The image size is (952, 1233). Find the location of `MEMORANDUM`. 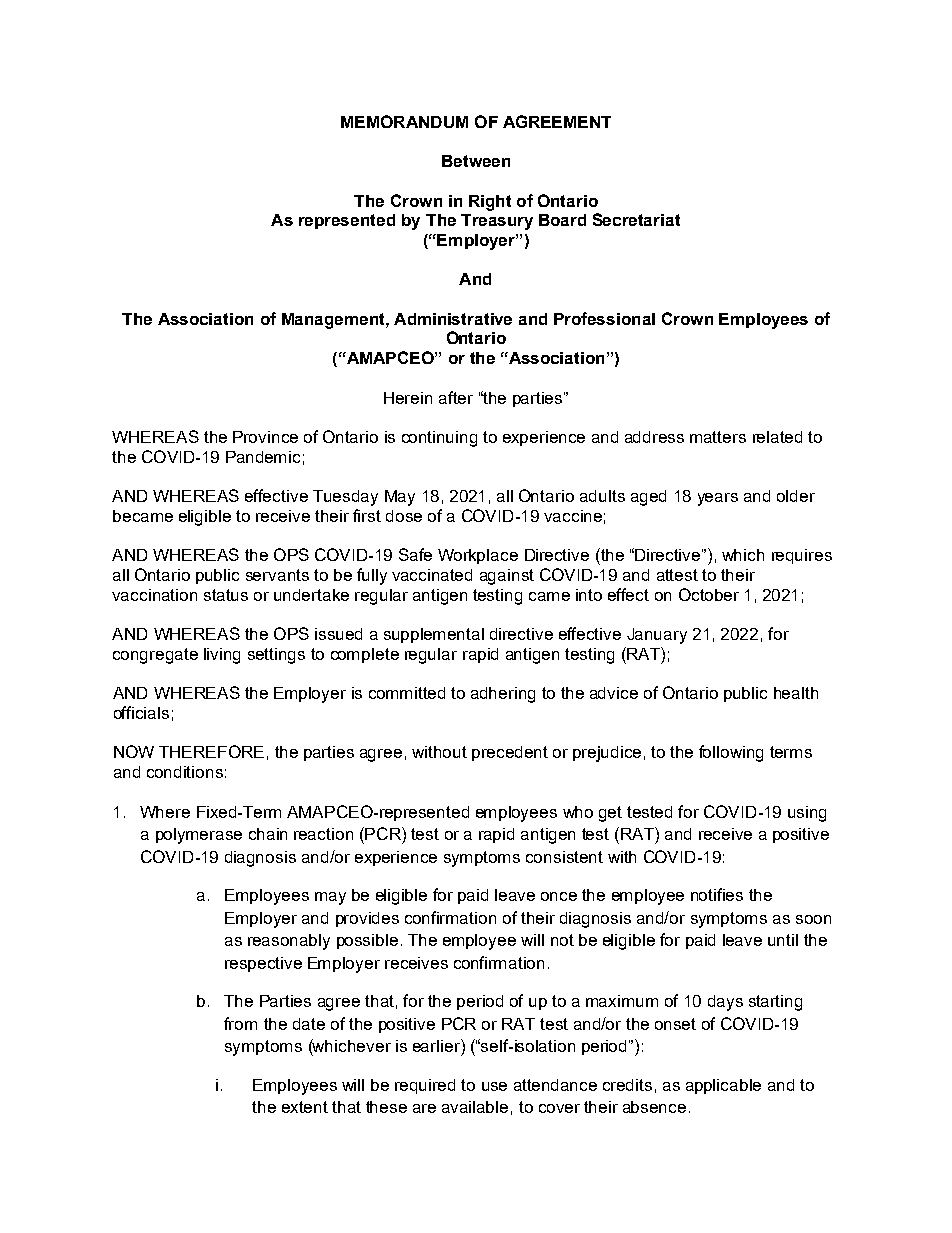

MEMORANDUM is located at coordinates (404, 121).
